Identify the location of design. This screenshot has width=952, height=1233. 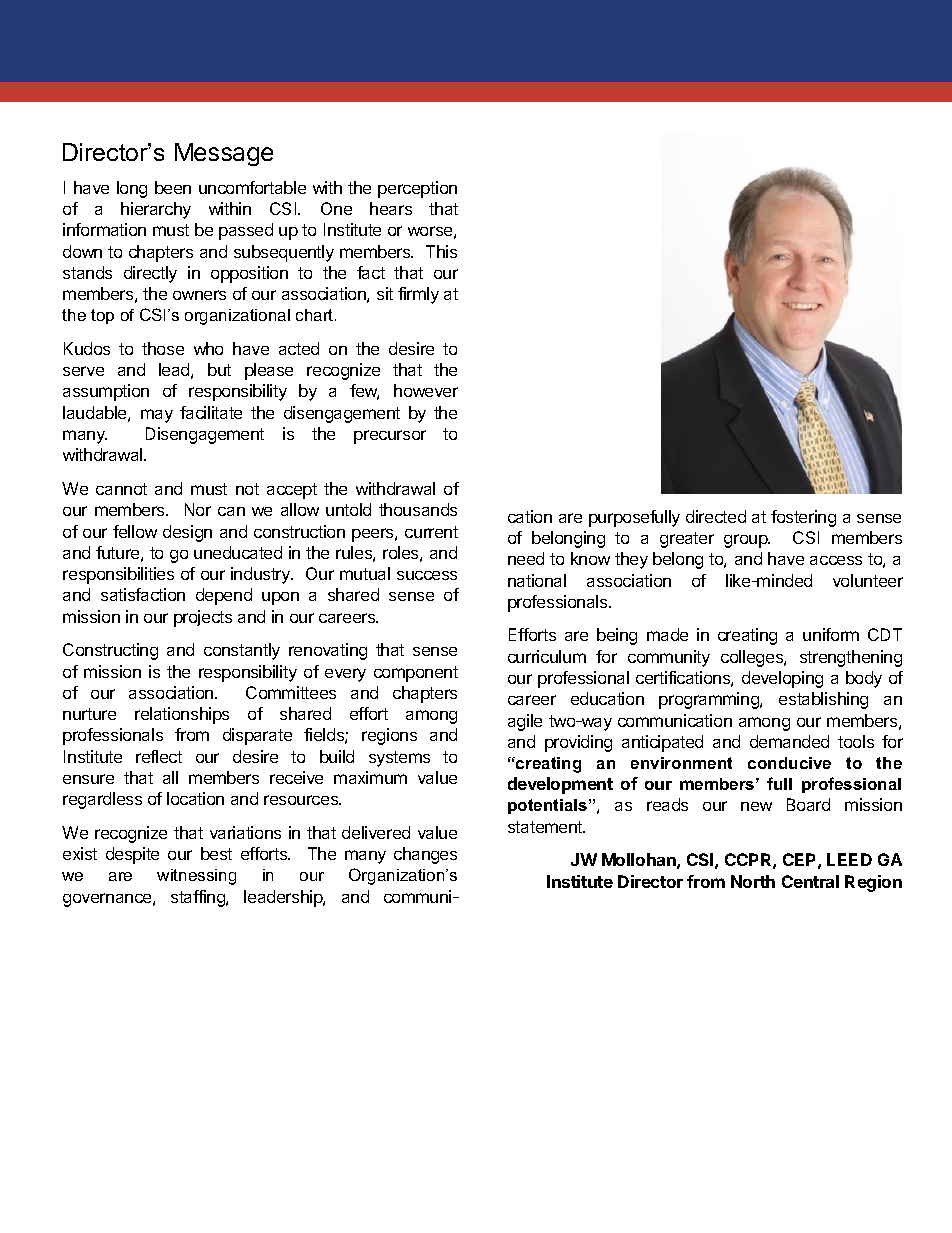
(187, 533).
